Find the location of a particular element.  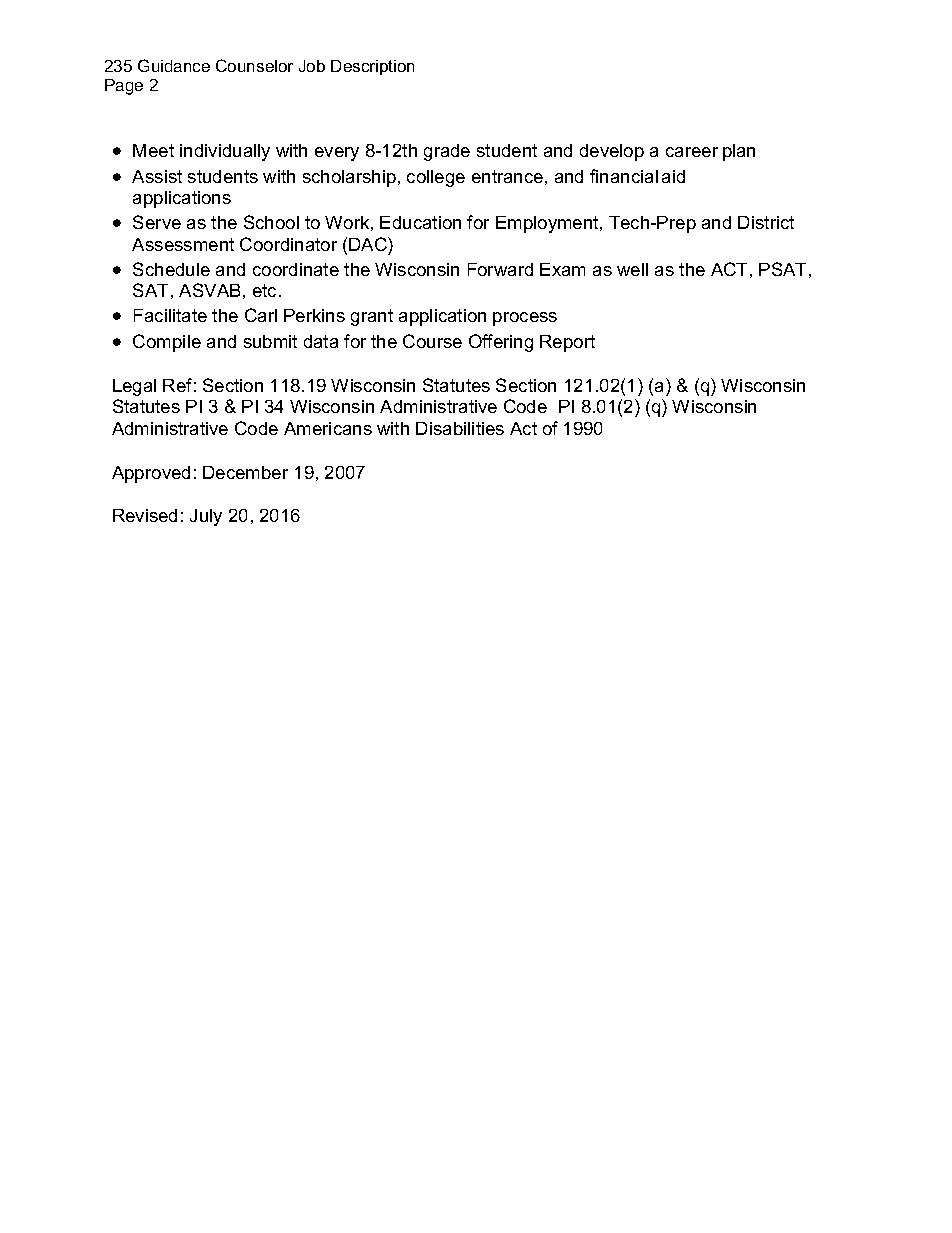

Forward is located at coordinates (500, 269).
